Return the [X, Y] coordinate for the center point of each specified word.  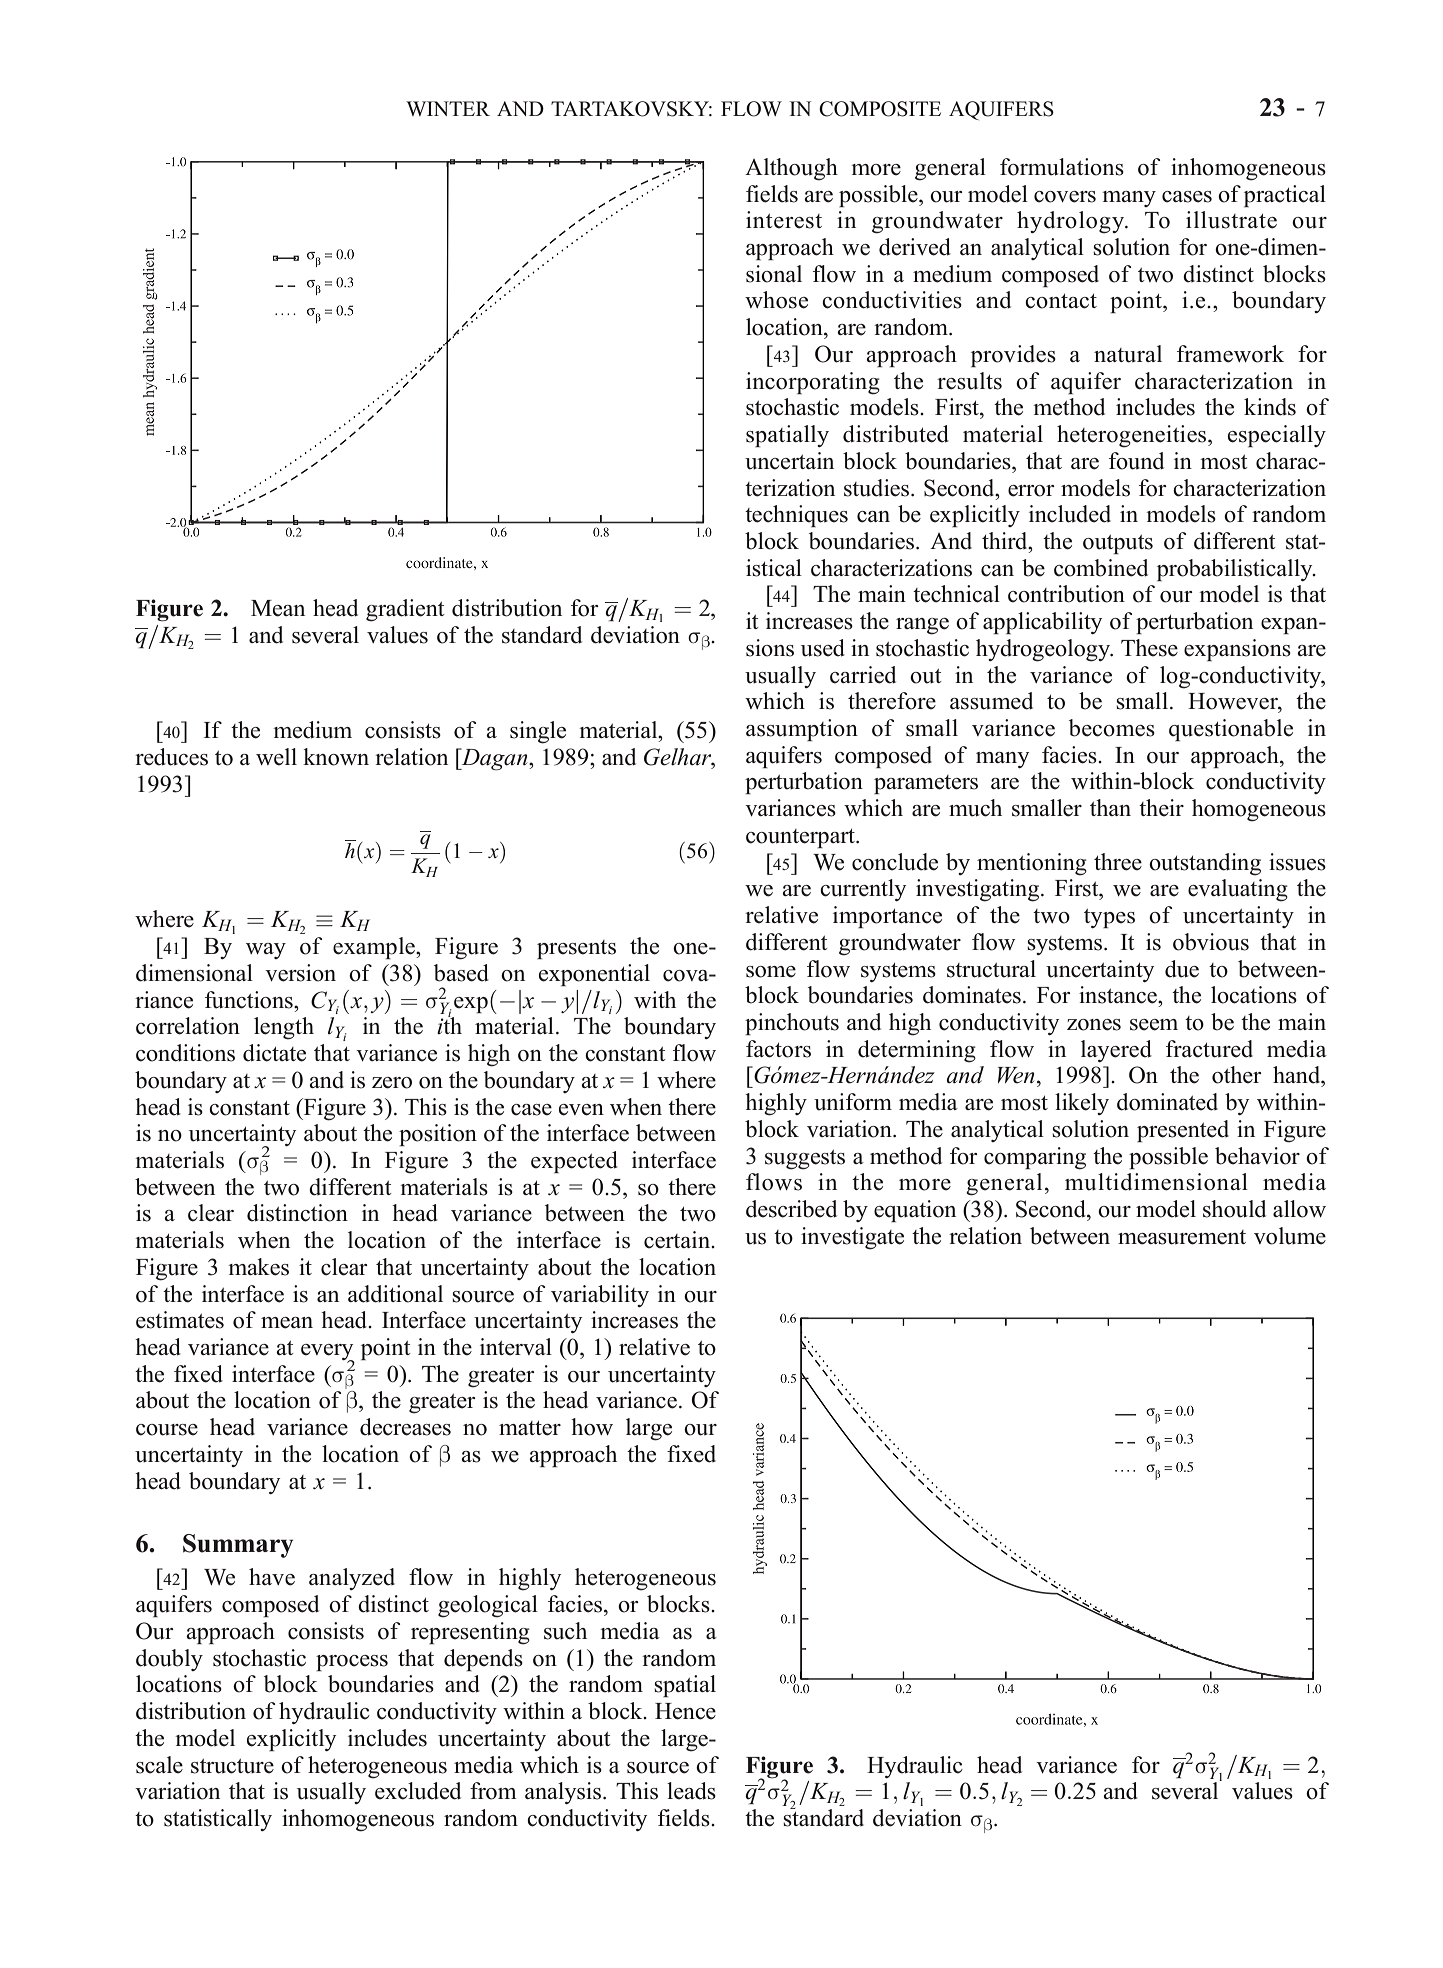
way [266, 951]
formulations [1062, 167]
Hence [685, 1711]
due [1182, 969]
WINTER [448, 108]
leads [691, 1791]
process [352, 1663]
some [771, 972]
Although [791, 169]
